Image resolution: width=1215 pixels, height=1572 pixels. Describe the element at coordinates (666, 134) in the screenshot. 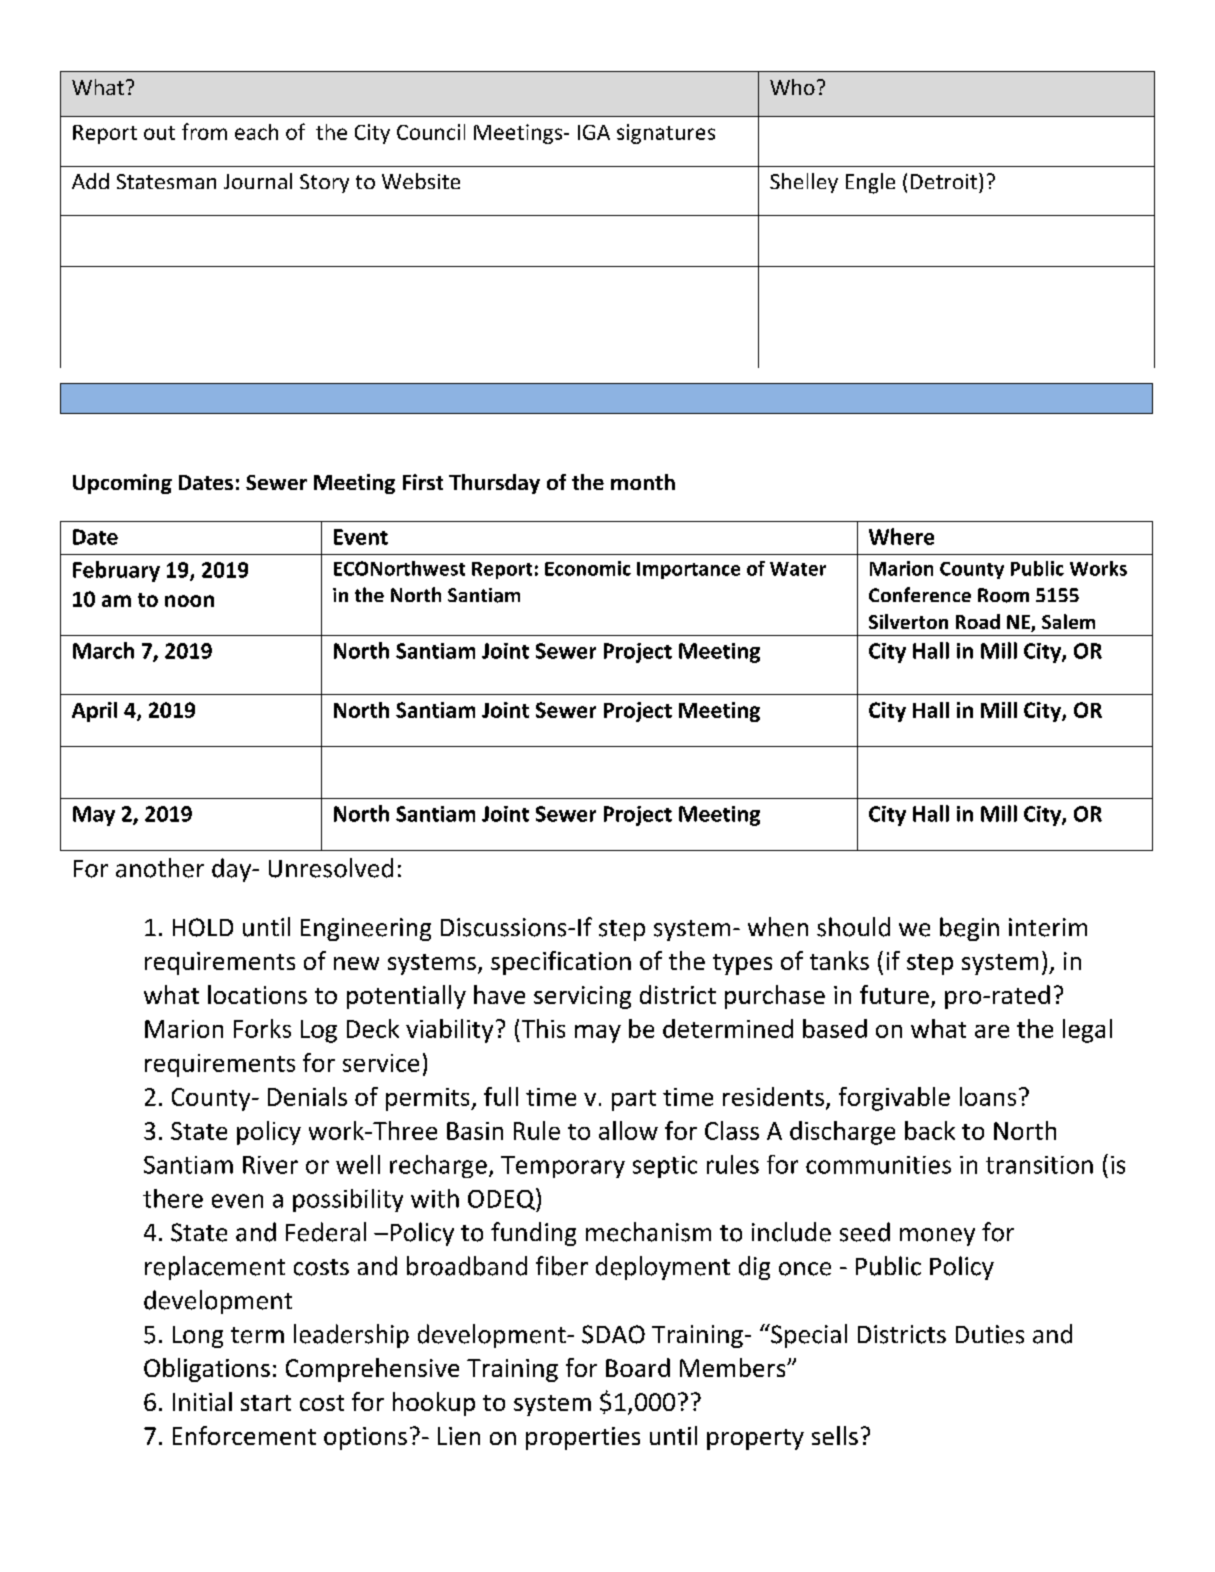

I see `signatures` at that location.
